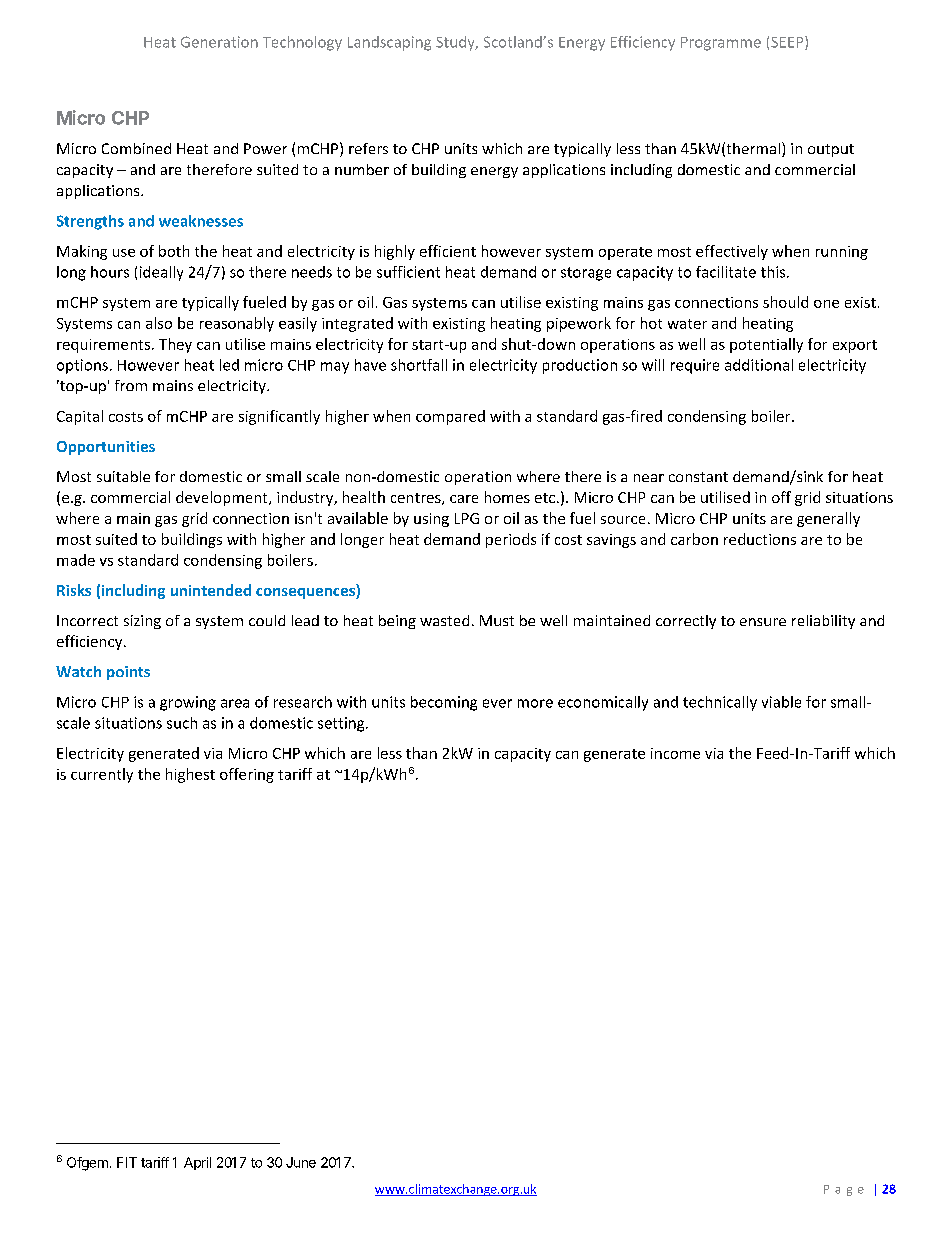  What do you see at coordinates (301, 1162) in the page?
I see `June` at bounding box center [301, 1162].
